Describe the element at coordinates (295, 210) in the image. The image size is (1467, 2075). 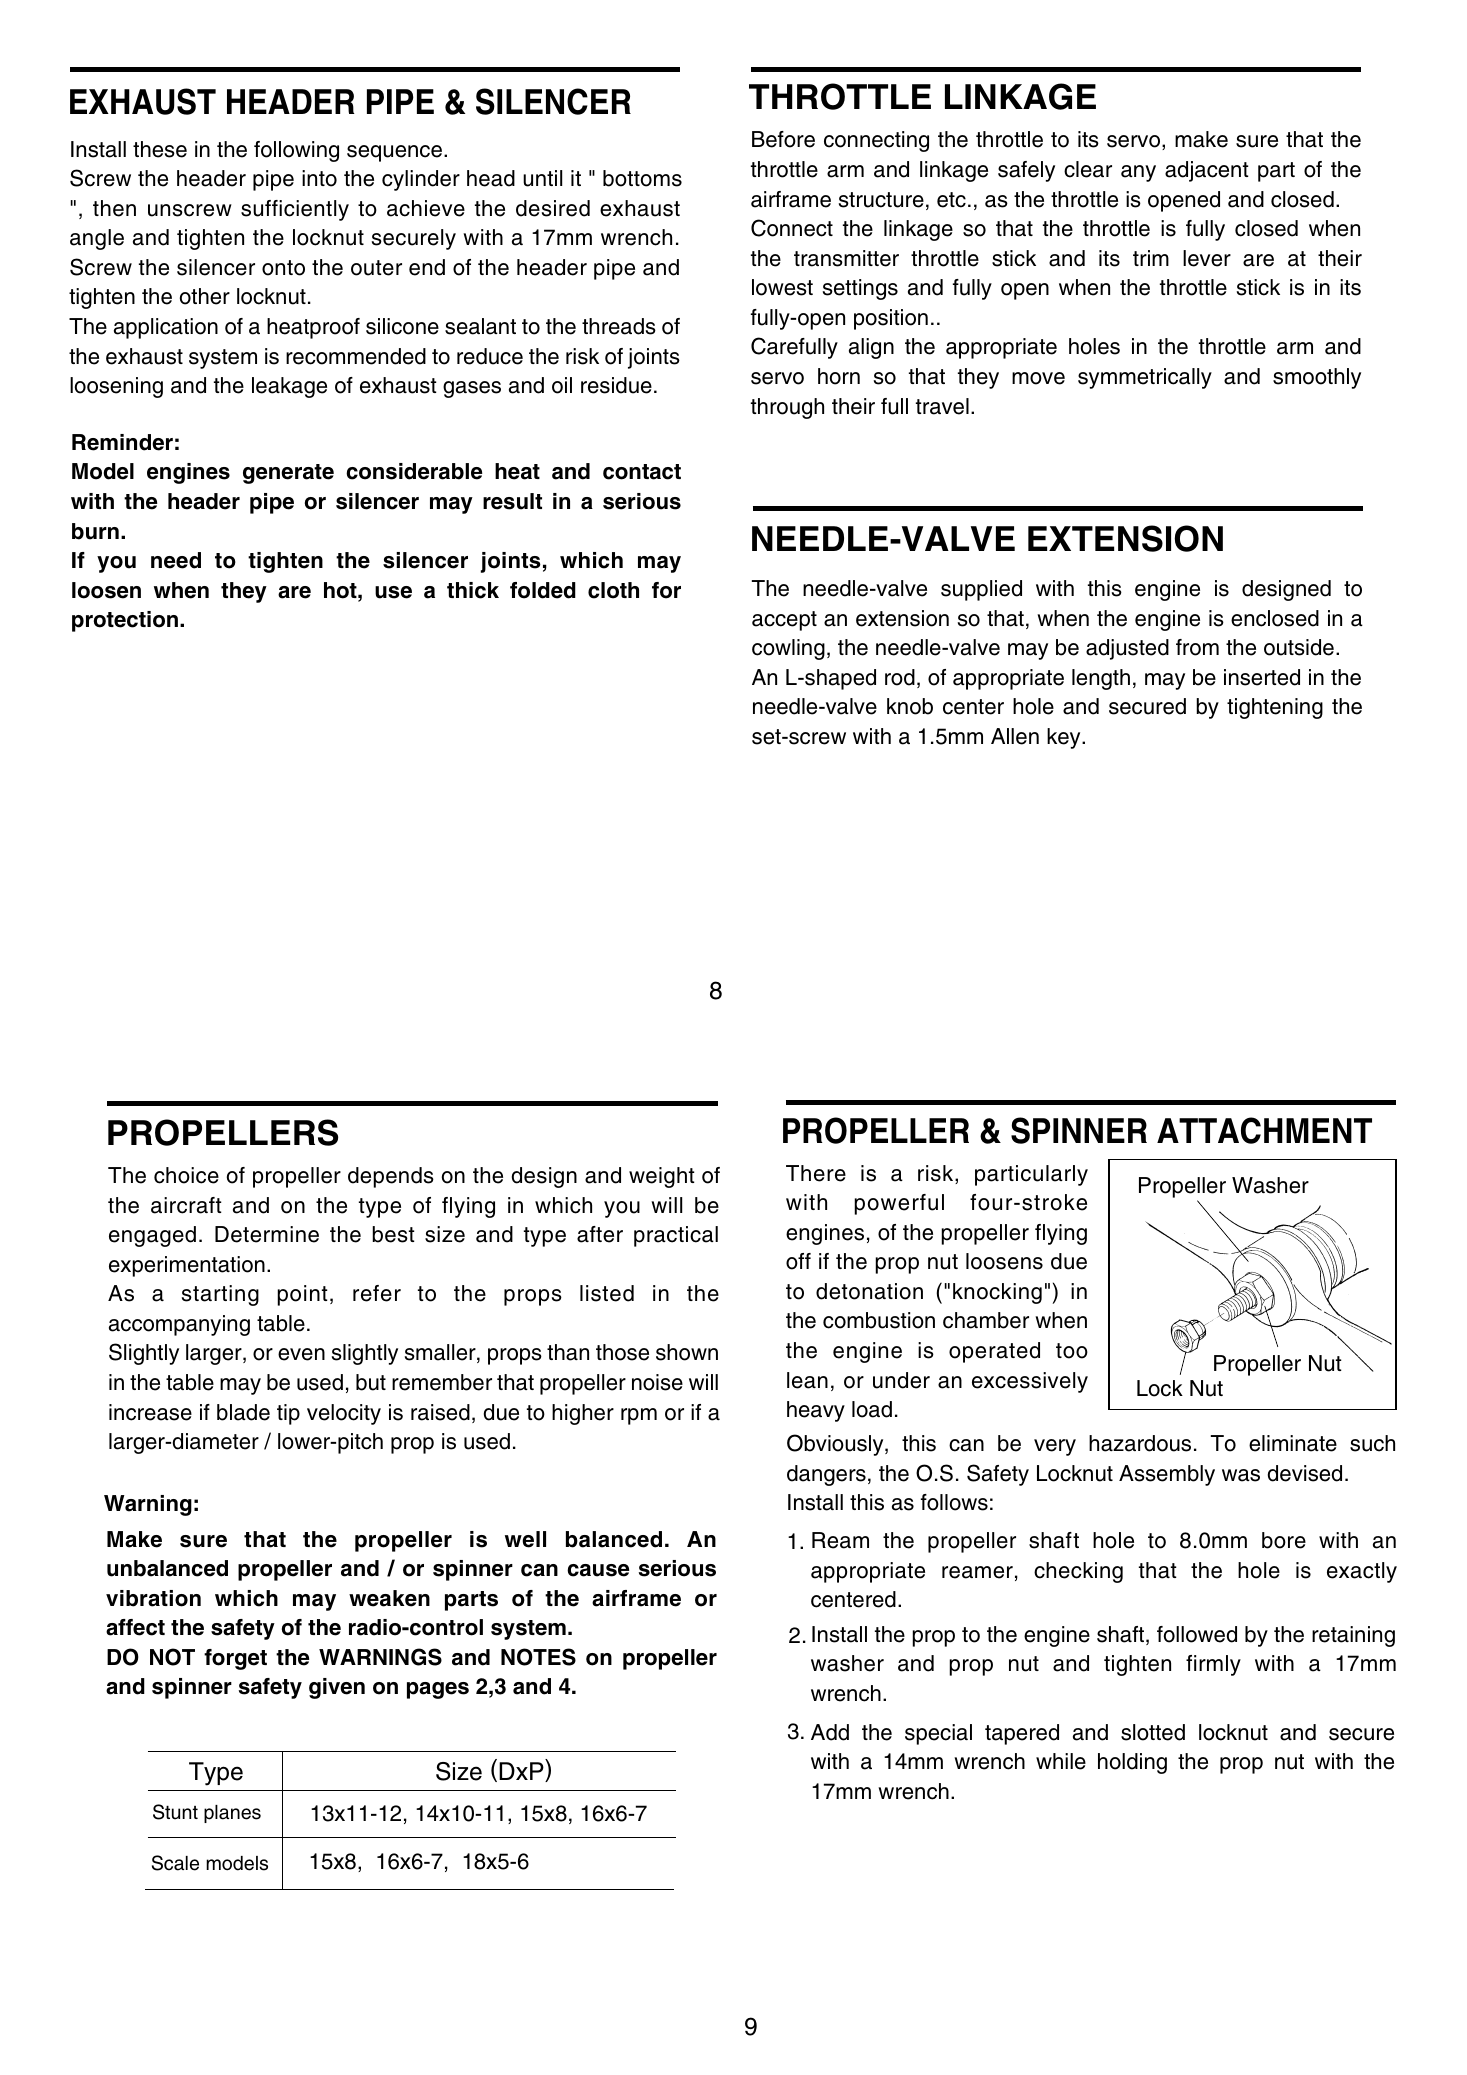
I see `sufficiently` at that location.
